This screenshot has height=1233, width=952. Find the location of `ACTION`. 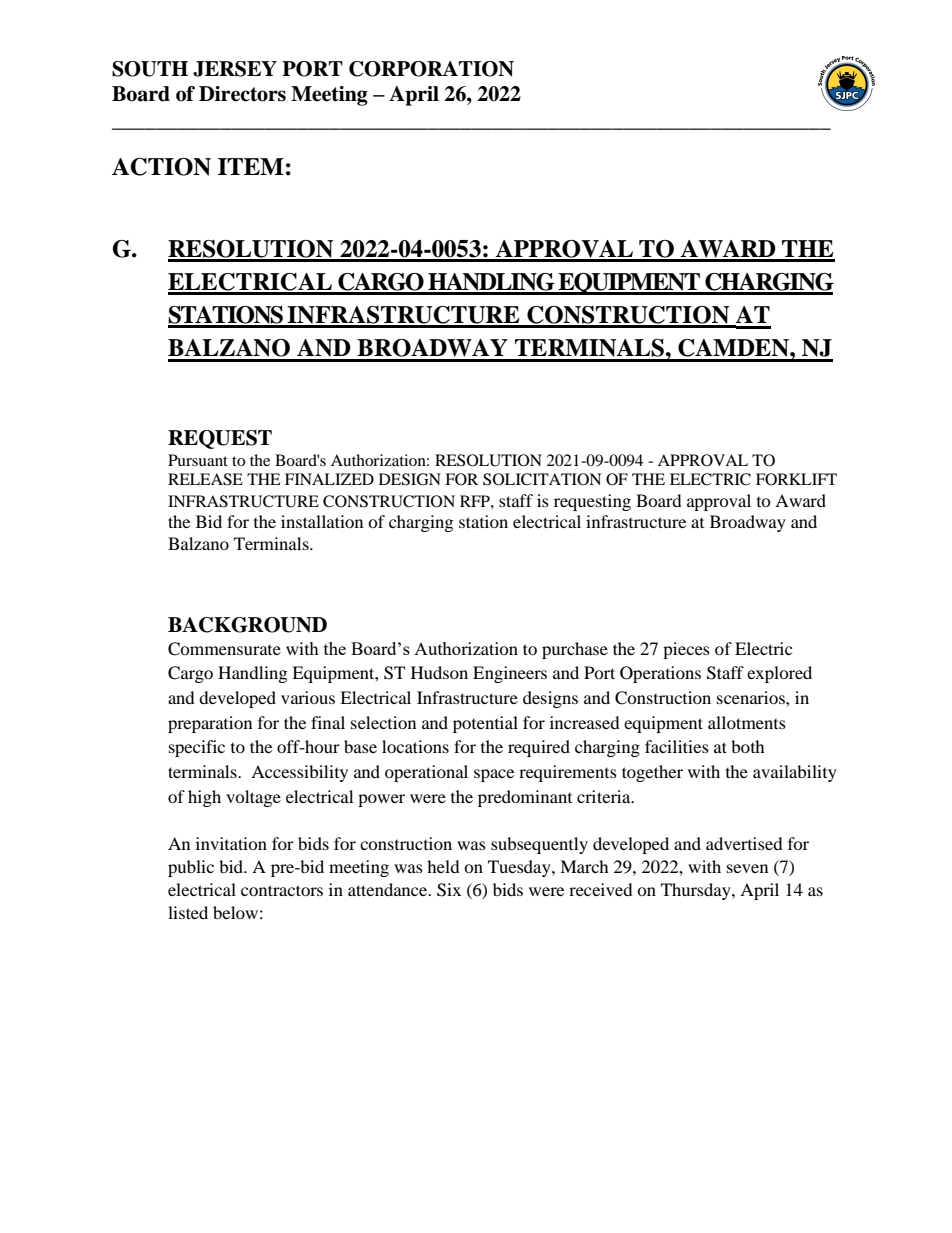

ACTION is located at coordinates (161, 167).
